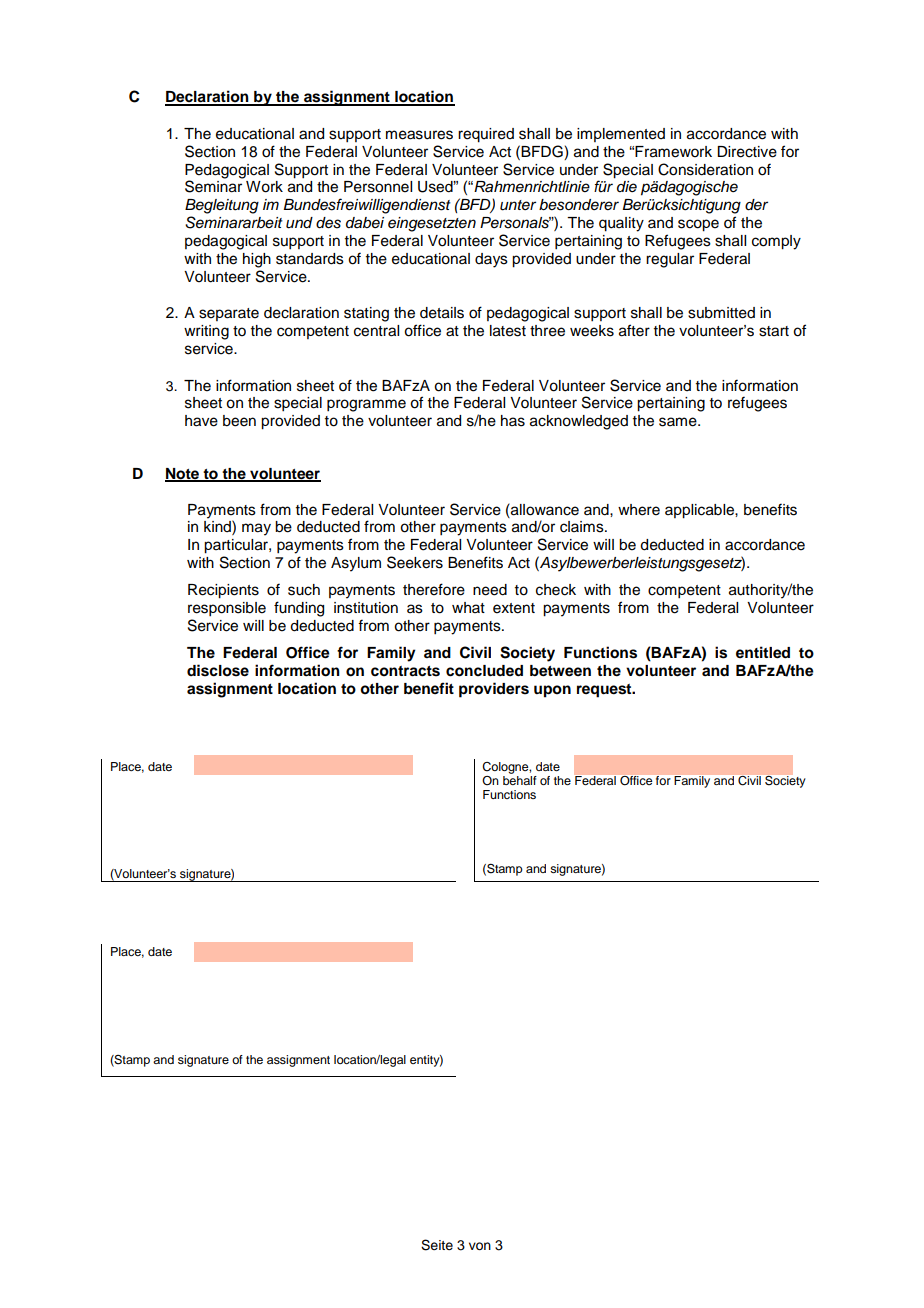 The width and height of the screenshot is (924, 1308). I want to click on high, so click(257, 260).
